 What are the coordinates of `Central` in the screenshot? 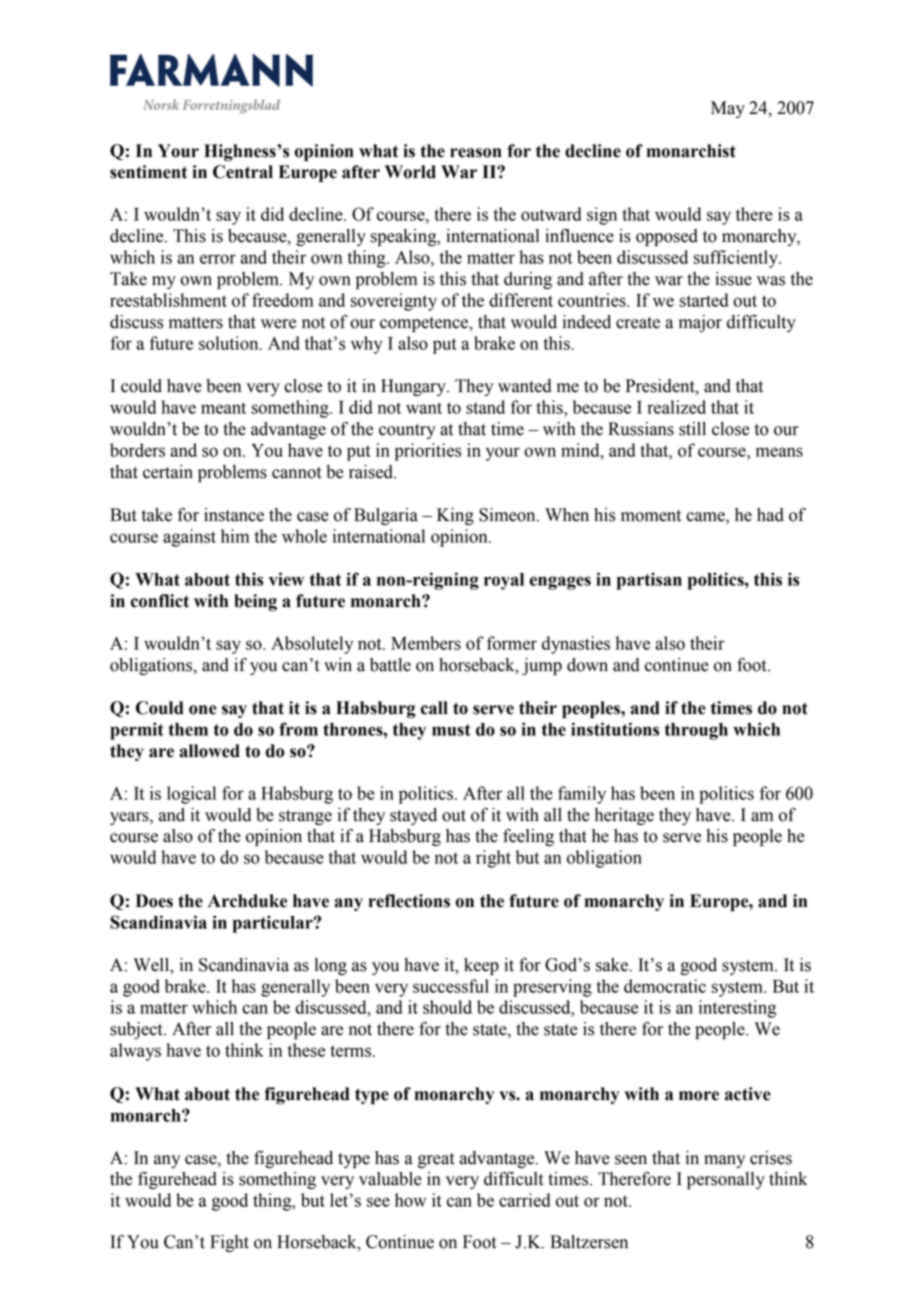 It's located at (243, 172).
